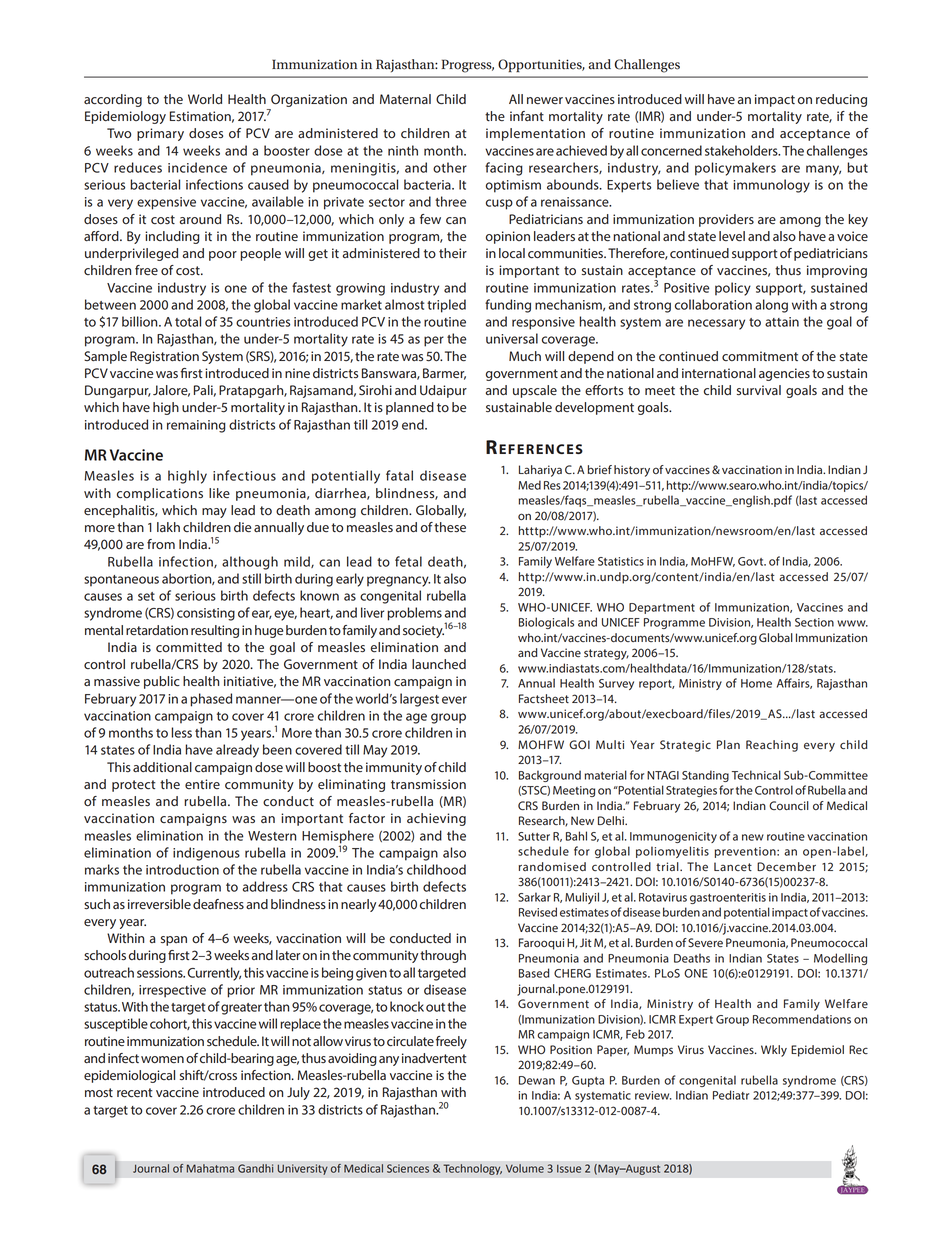  Describe the element at coordinates (786, 867) in the document. I see `December` at that location.
